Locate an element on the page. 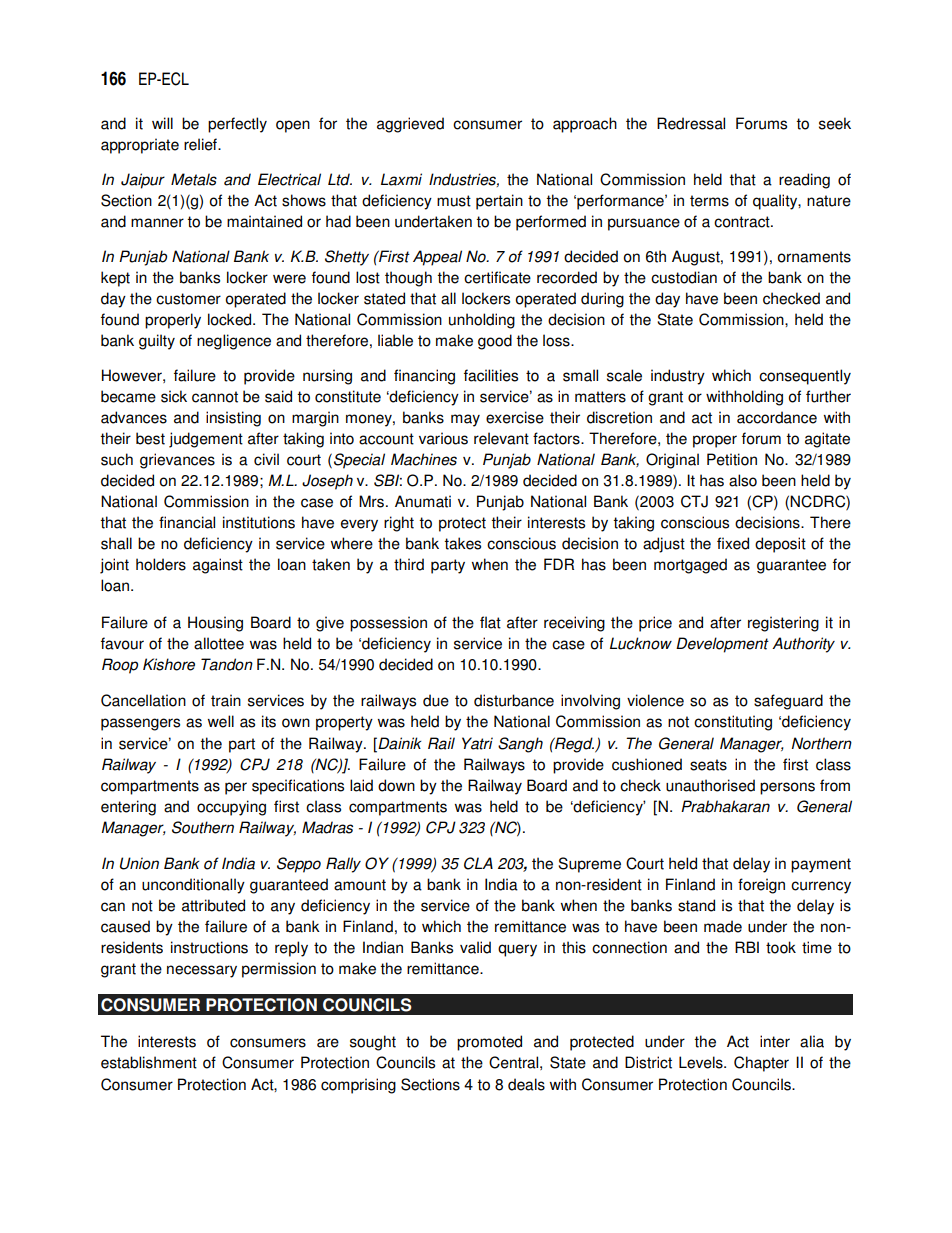 The height and width of the image is (1233, 952). relief is located at coordinates (201, 144).
